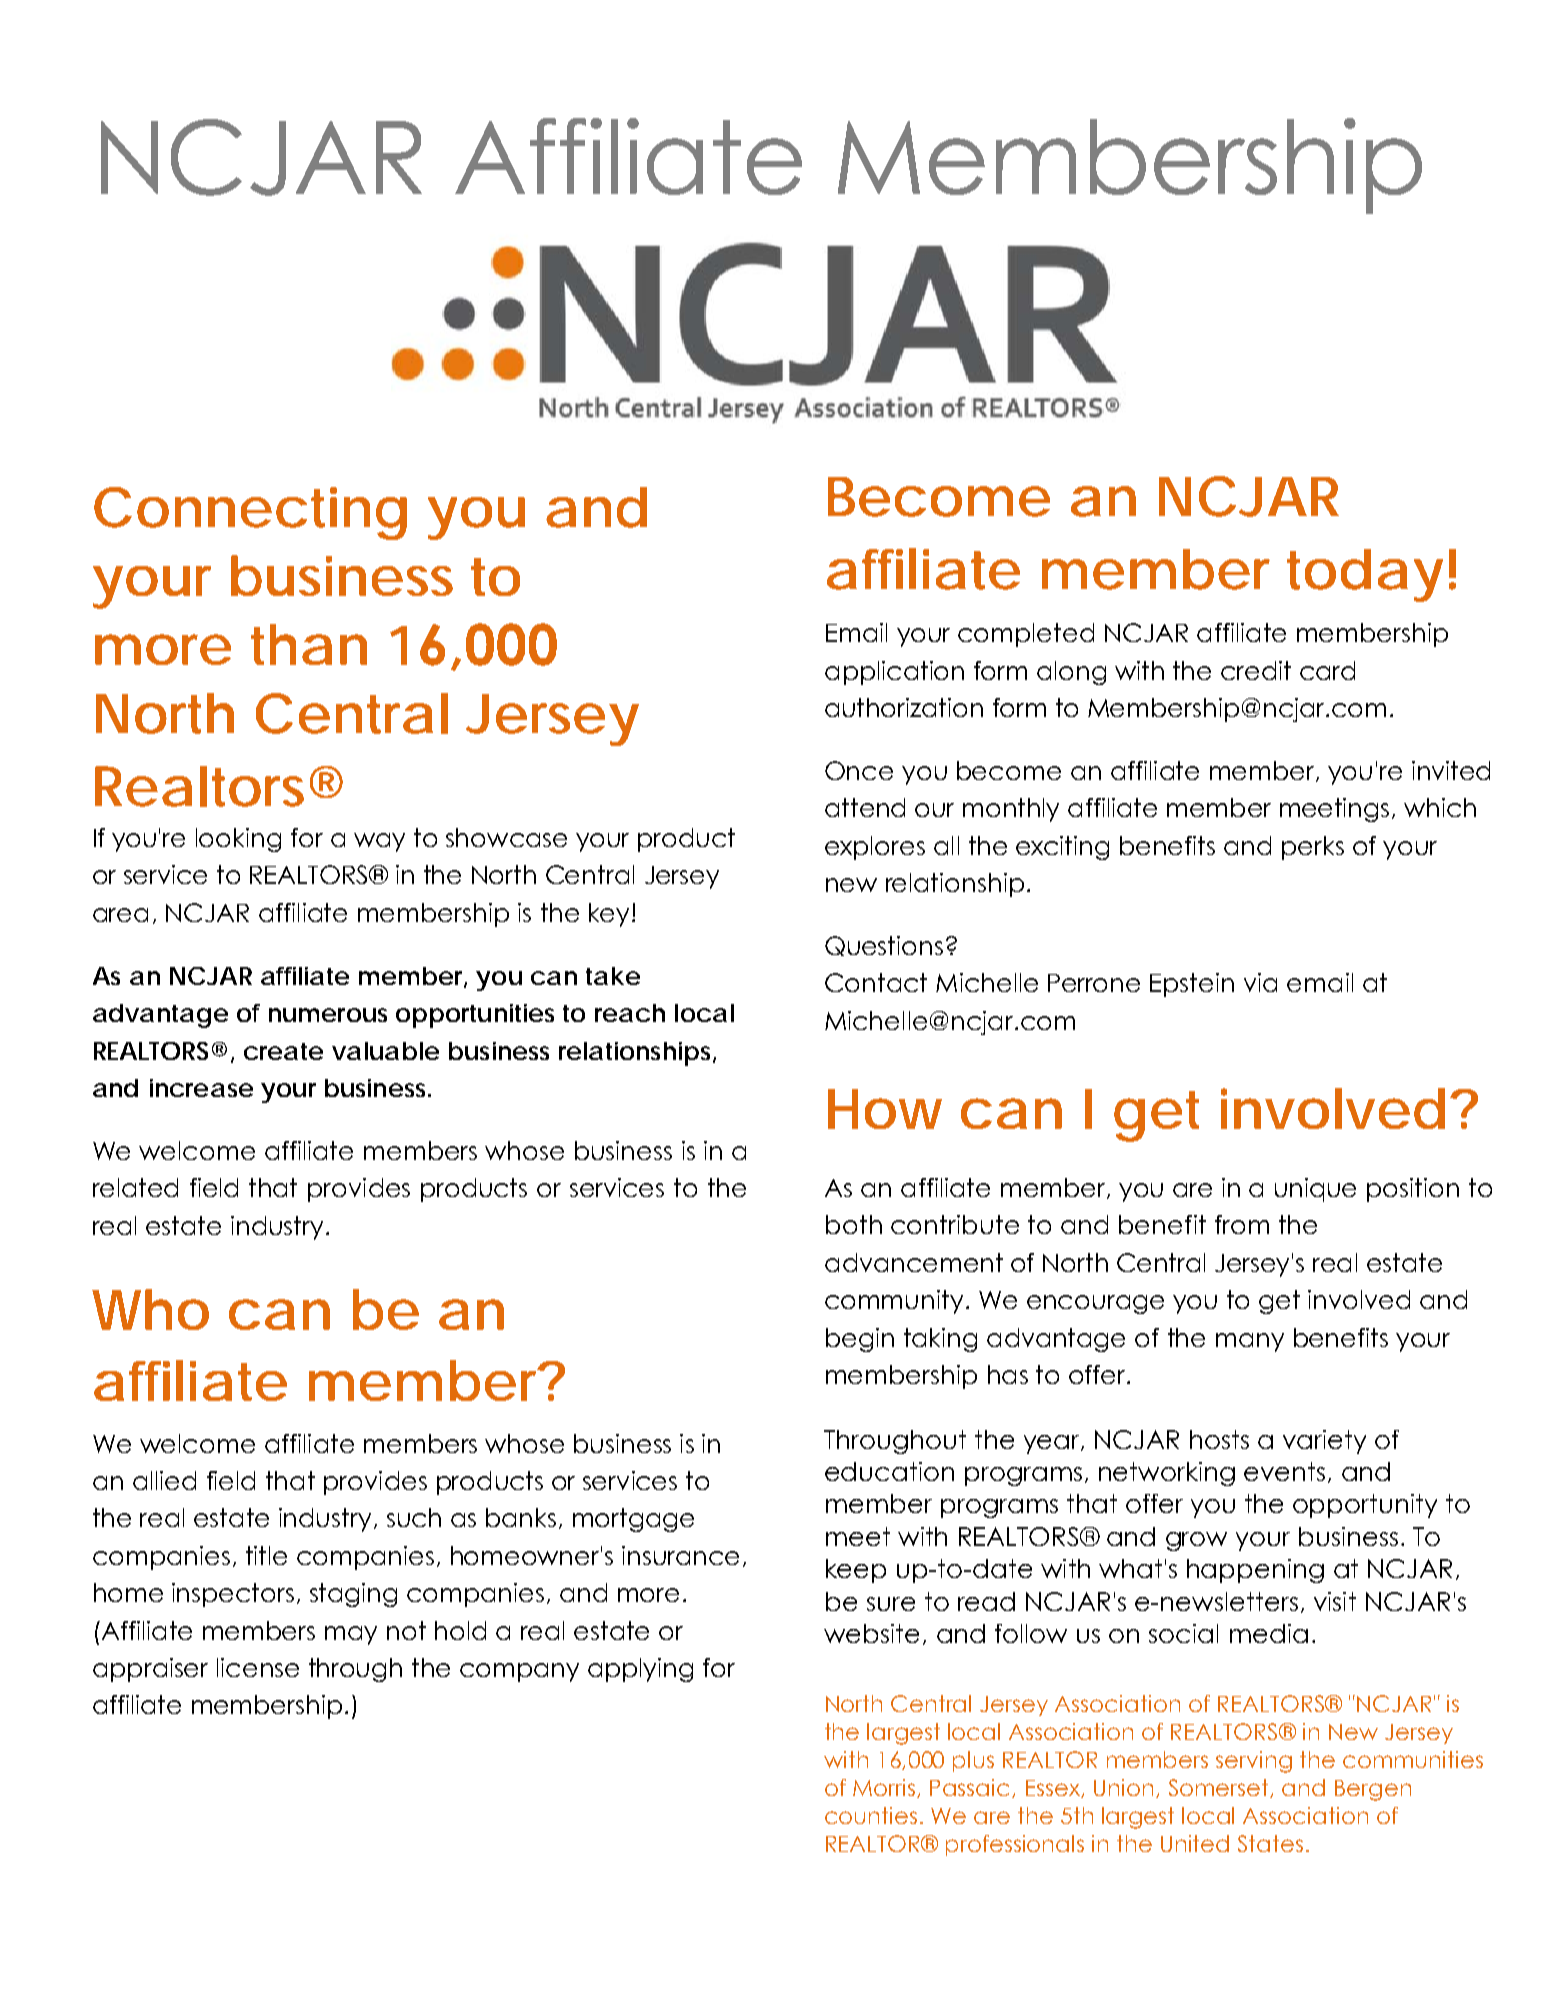 The width and height of the screenshot is (1557, 2015). I want to click on today, so click(1365, 575).
